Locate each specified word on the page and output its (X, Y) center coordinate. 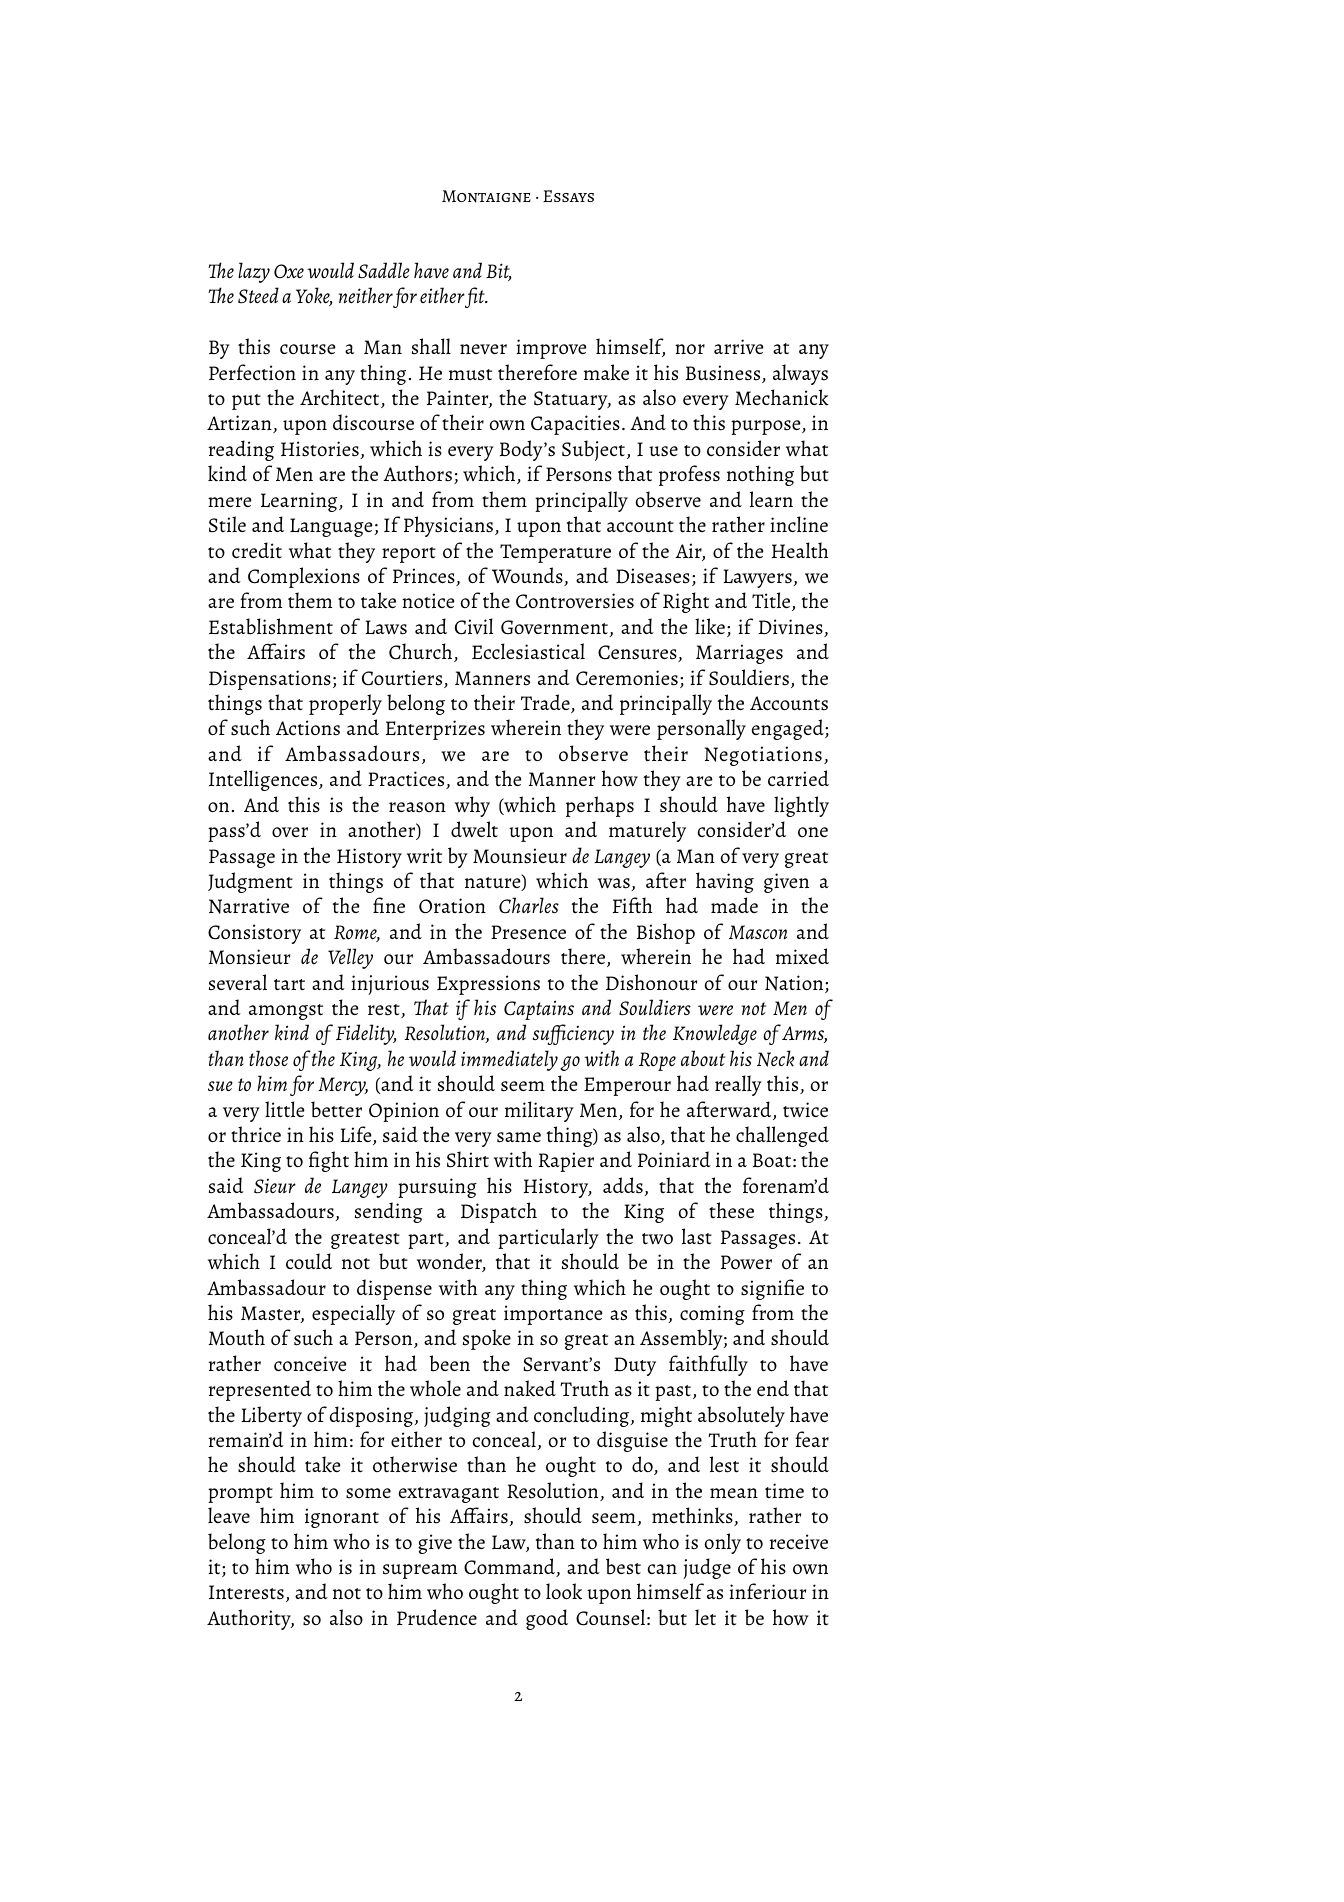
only (722, 1543)
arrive (739, 346)
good (547, 1619)
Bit (499, 272)
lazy (254, 272)
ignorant (342, 1518)
